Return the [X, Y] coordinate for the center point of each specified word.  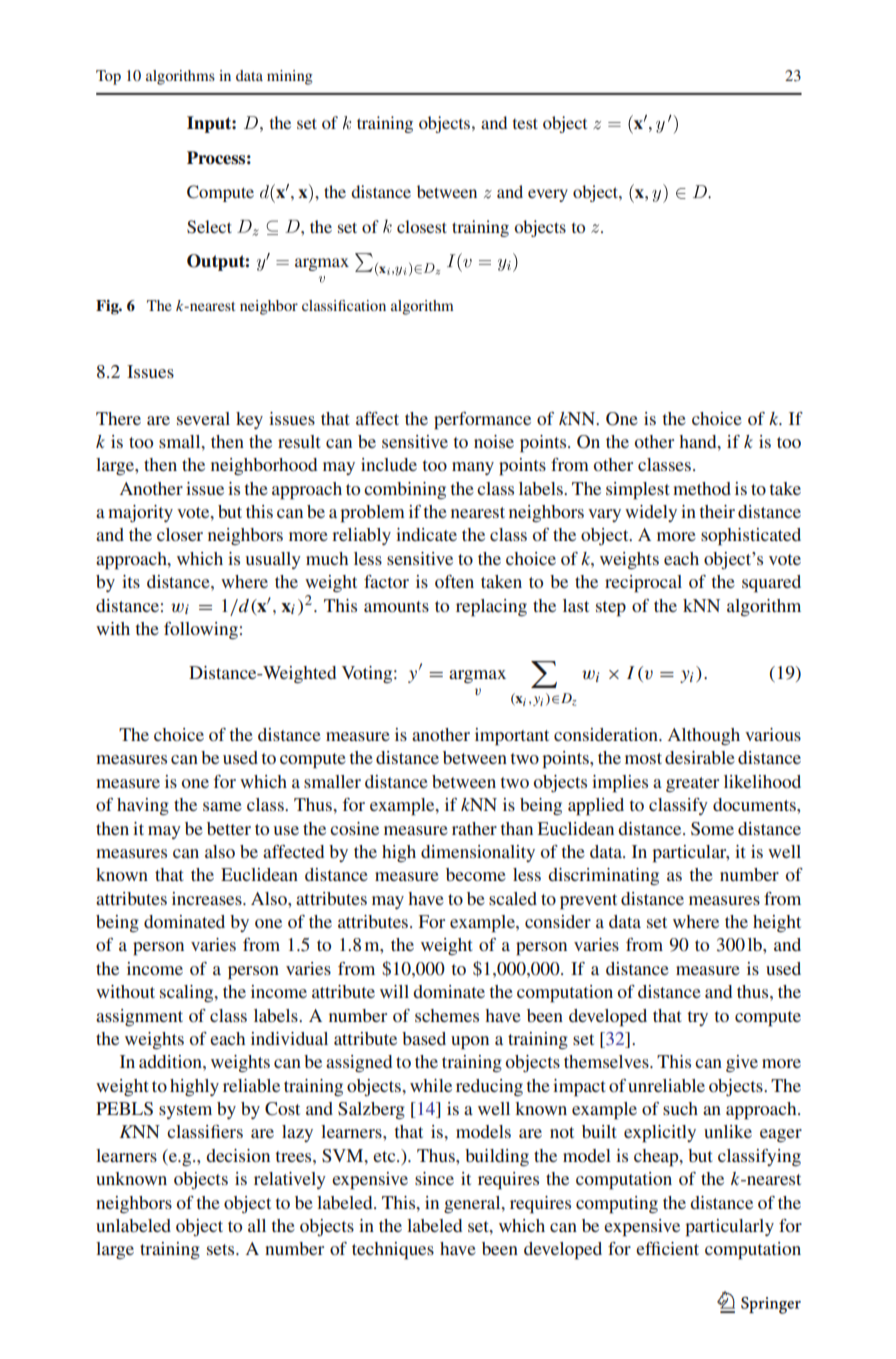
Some [712, 829]
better [229, 828]
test [525, 123]
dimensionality [478, 853]
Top [108, 77]
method [702, 488]
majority [140, 513]
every [548, 195]
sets [222, 1249]
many [473, 468]
